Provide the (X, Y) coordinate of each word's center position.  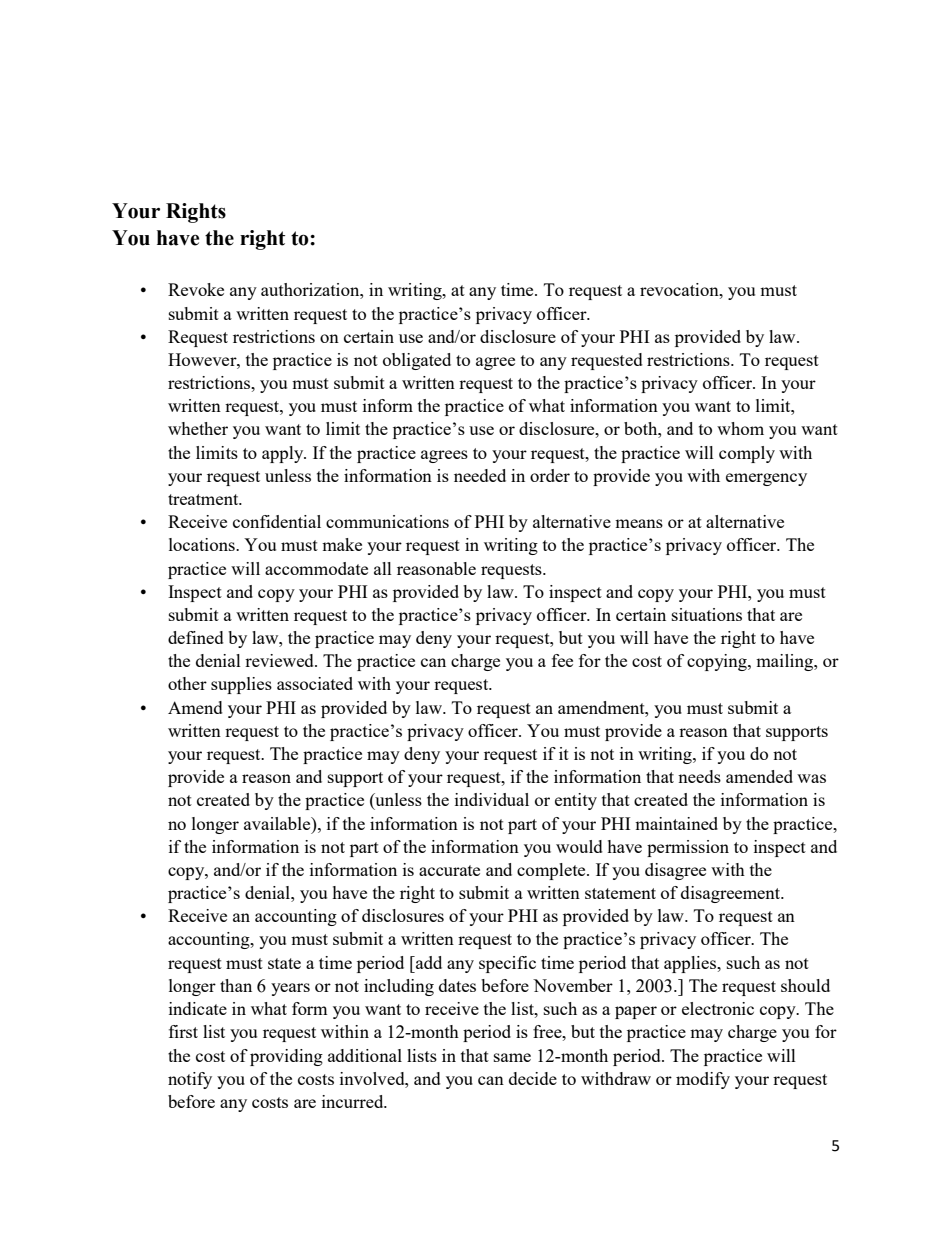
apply (284, 454)
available (278, 823)
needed (480, 475)
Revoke (196, 289)
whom (740, 428)
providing (286, 1057)
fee (562, 660)
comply (747, 454)
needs (699, 776)
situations (707, 614)
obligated (417, 361)
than (236, 985)
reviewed (280, 660)
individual (492, 799)
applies (691, 964)
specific (507, 964)
